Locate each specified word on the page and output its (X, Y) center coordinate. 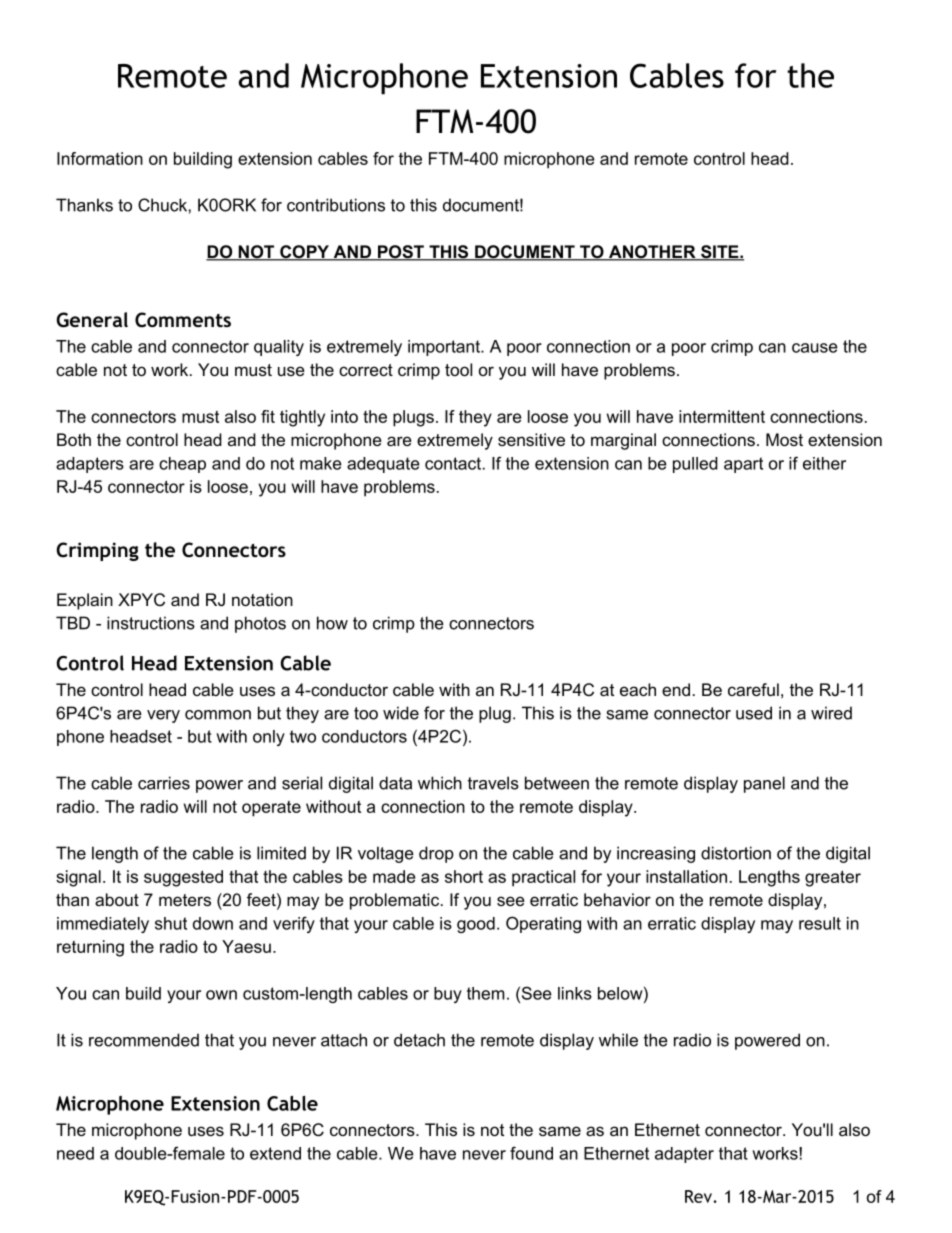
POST (400, 253)
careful (753, 689)
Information (100, 158)
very (163, 716)
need (75, 1153)
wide (401, 713)
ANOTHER (652, 253)
